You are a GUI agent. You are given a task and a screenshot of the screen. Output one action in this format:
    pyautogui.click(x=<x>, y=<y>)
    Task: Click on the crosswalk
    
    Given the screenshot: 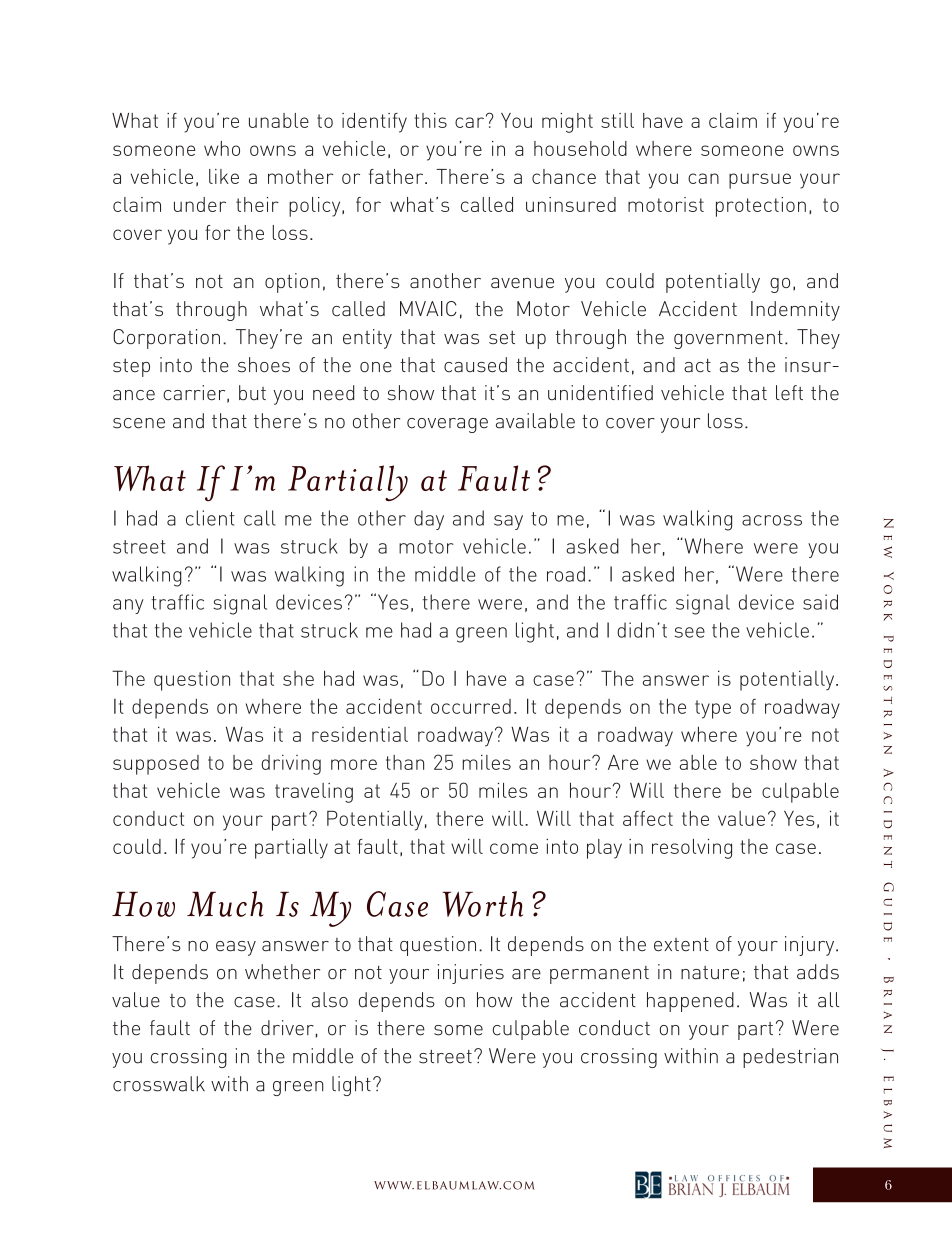 What is the action you would take?
    pyautogui.click(x=159, y=1084)
